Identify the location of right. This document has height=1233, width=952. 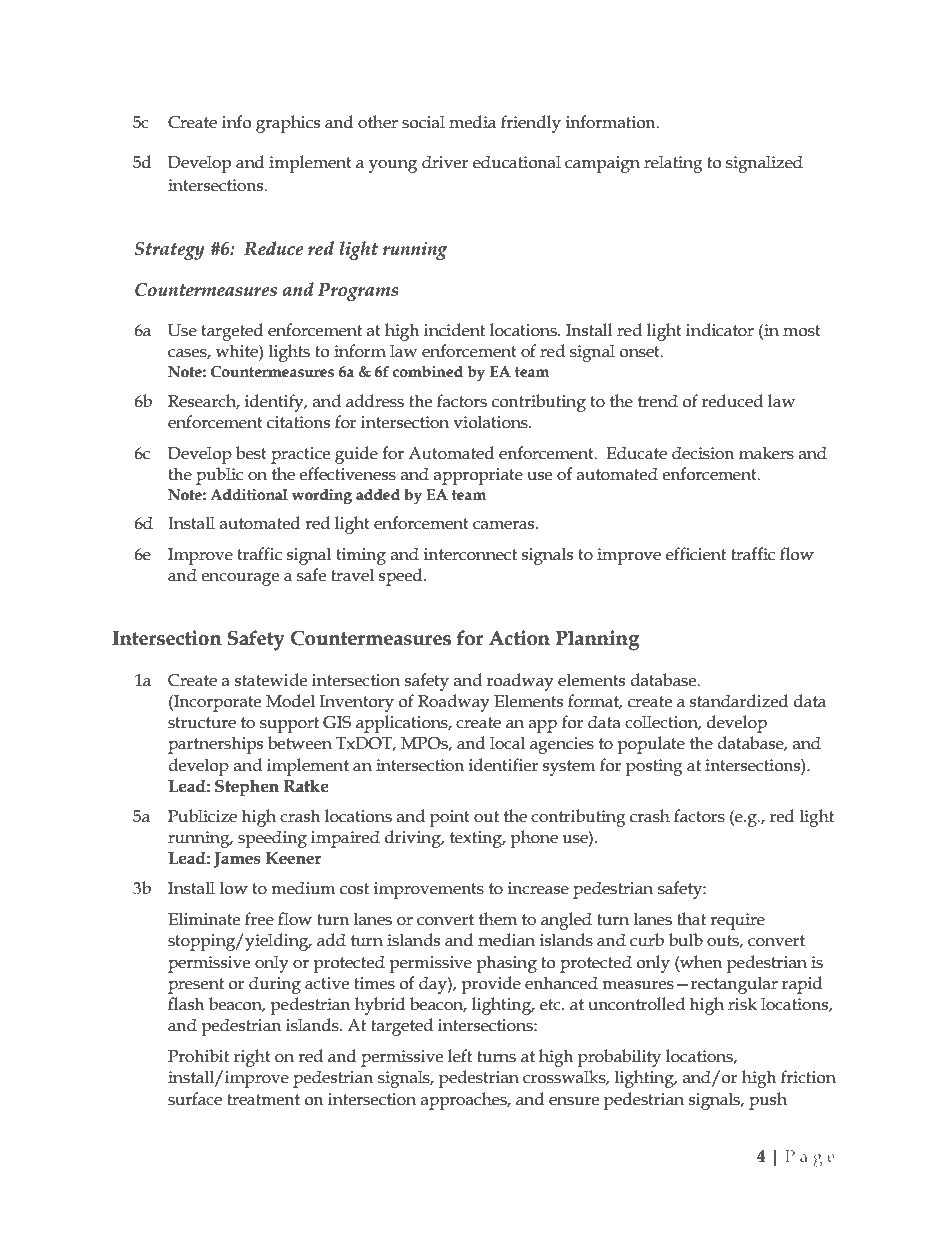
(252, 1058).
